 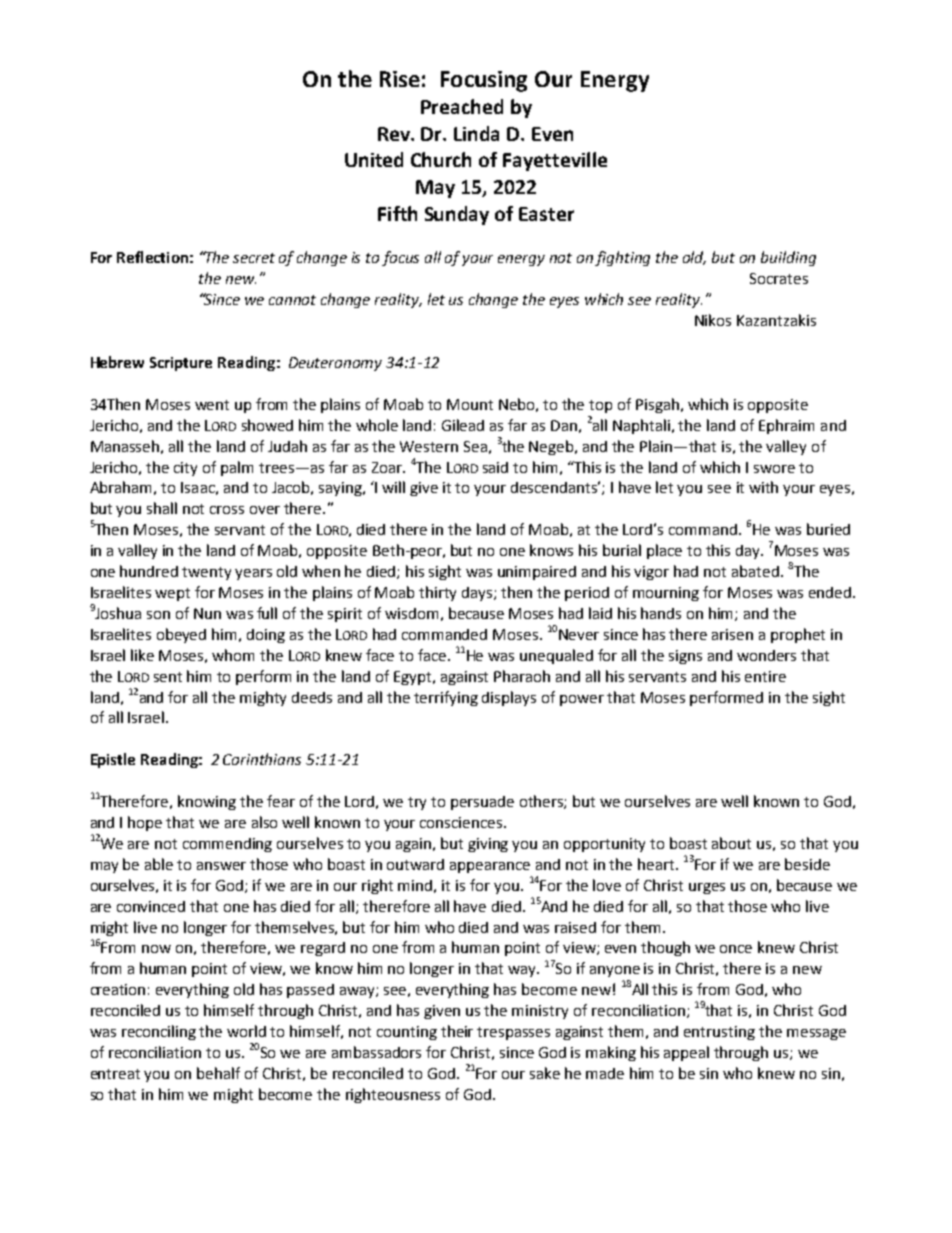 I want to click on Linda, so click(x=476, y=133).
